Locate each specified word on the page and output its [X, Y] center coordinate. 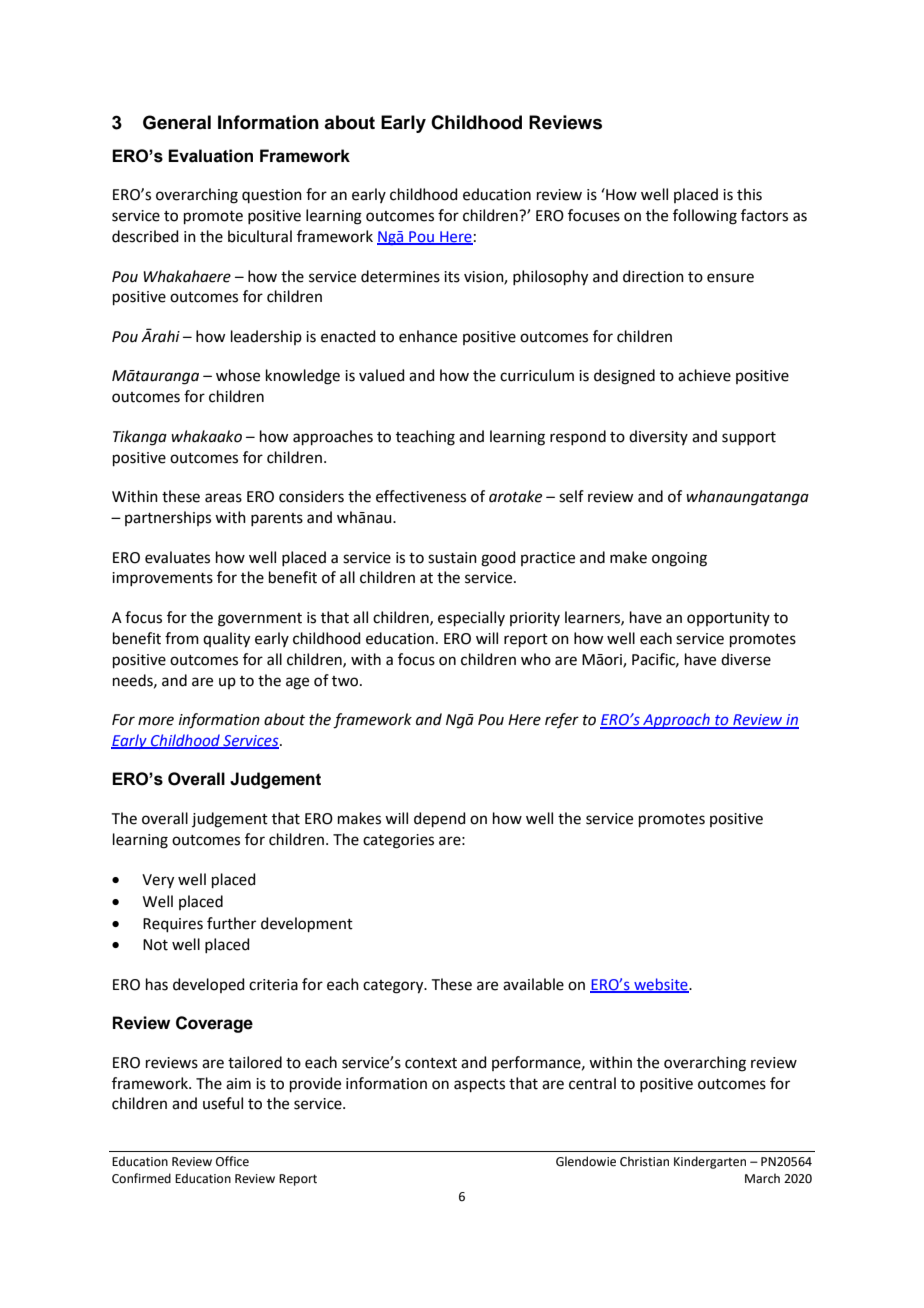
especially [471, 618]
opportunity [728, 619]
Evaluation [210, 156]
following [705, 217]
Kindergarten [710, 1162]
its [452, 277]
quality [226, 640]
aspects [479, 1085]
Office [232, 1161]
